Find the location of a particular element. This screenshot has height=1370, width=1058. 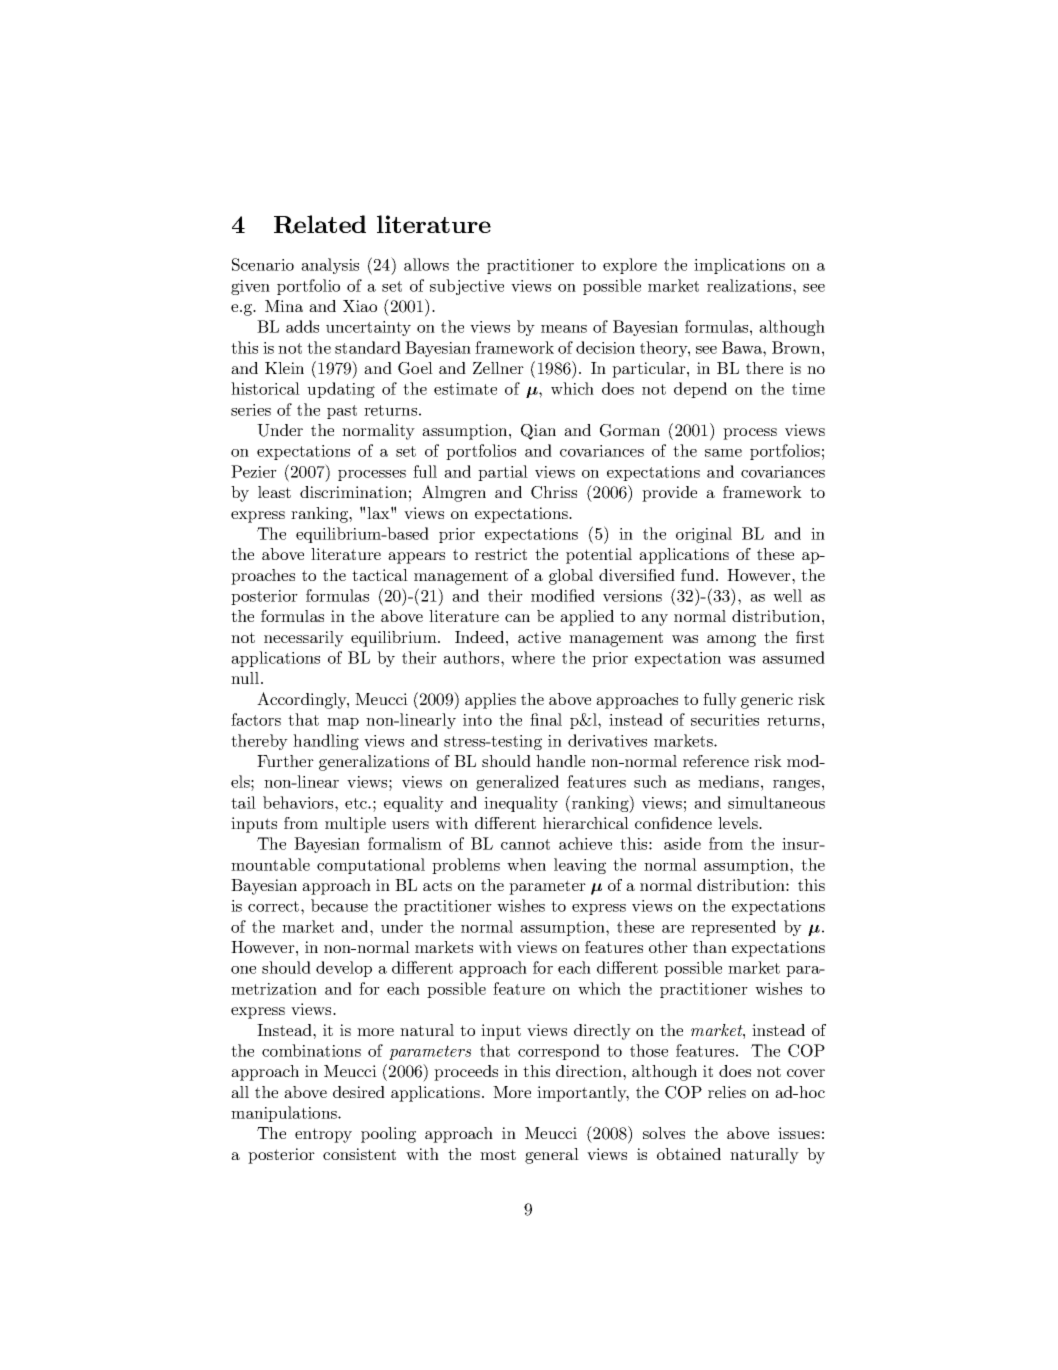

least is located at coordinates (274, 492).
